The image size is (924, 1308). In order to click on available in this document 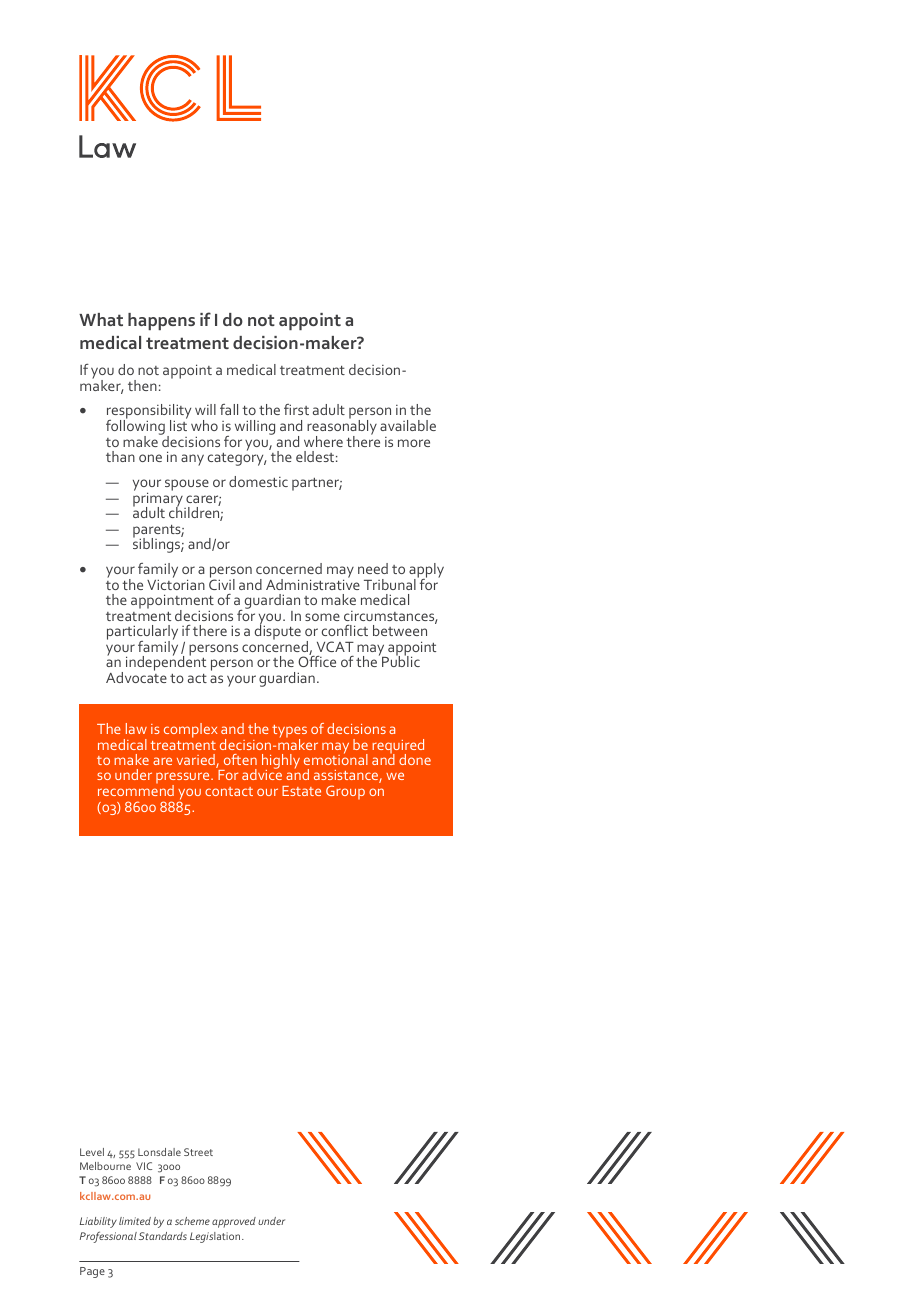, I will do `click(408, 425)`.
